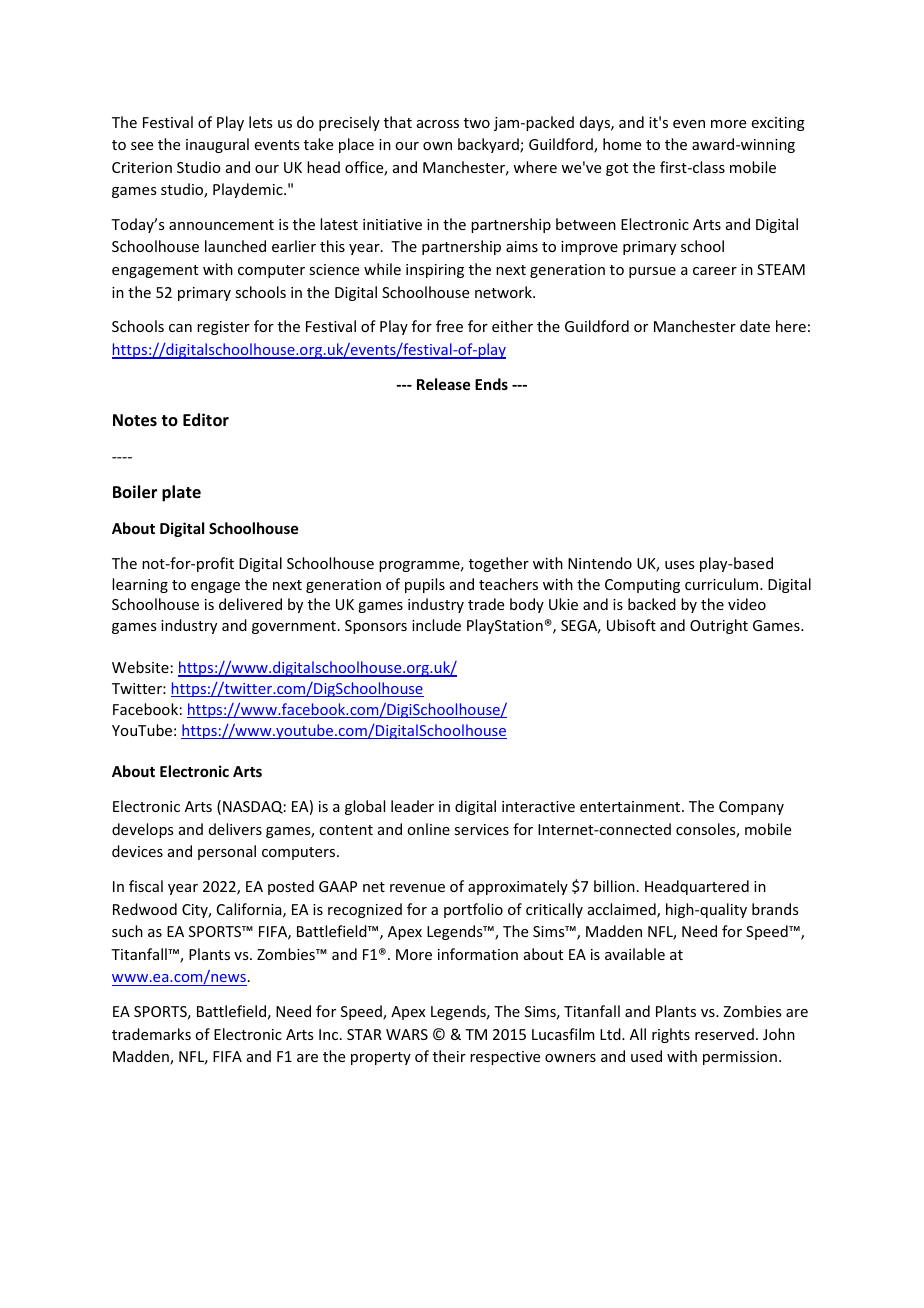  What do you see at coordinates (449, 1056) in the screenshot?
I see `their` at bounding box center [449, 1056].
